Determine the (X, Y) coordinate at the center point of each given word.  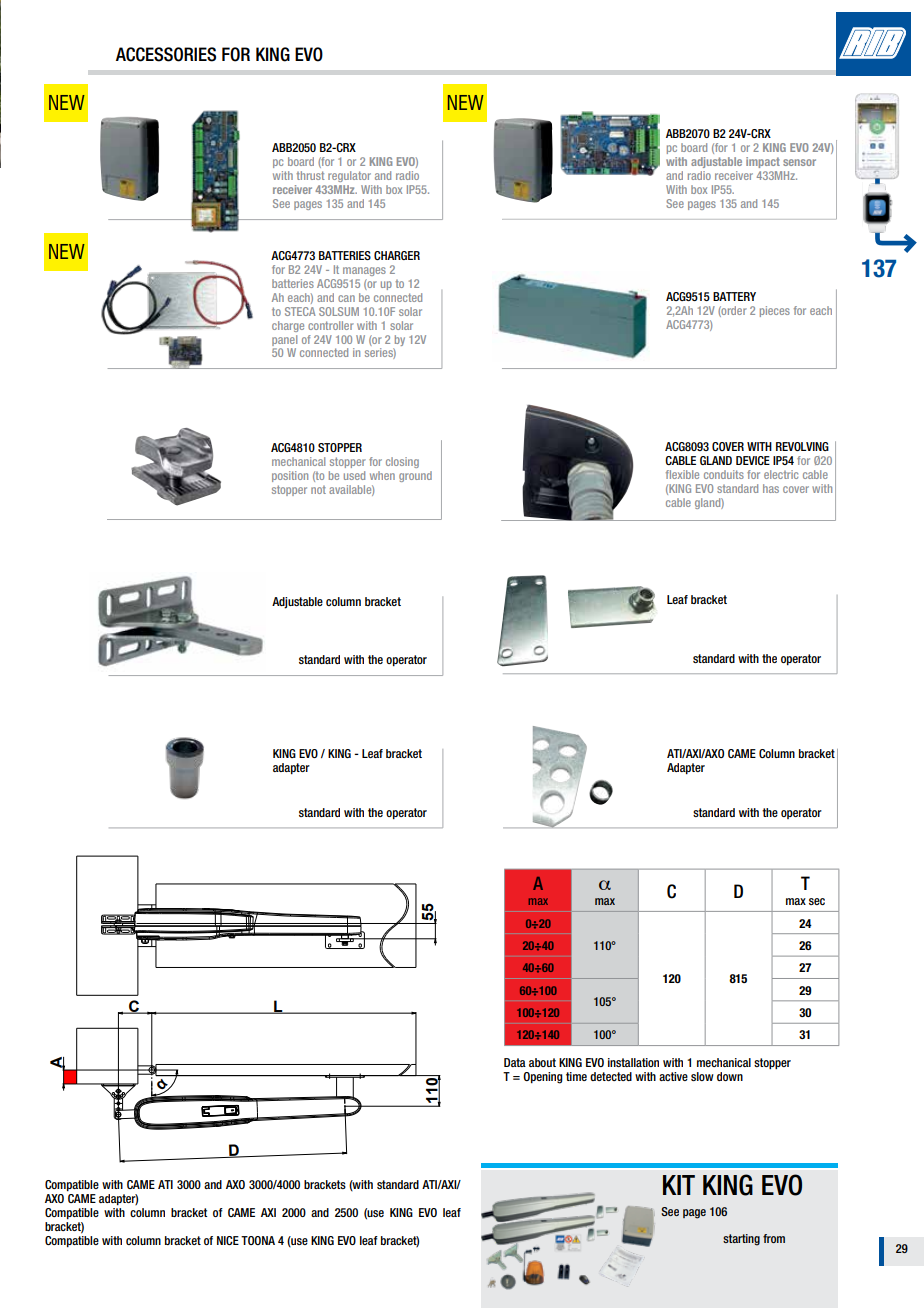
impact (763, 162)
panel (284, 340)
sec (817, 901)
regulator (349, 176)
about (542, 1062)
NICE (228, 1240)
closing (402, 462)
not (318, 490)
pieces (775, 311)
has (771, 488)
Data (515, 1062)
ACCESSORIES (166, 54)
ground (415, 476)
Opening (543, 1078)
